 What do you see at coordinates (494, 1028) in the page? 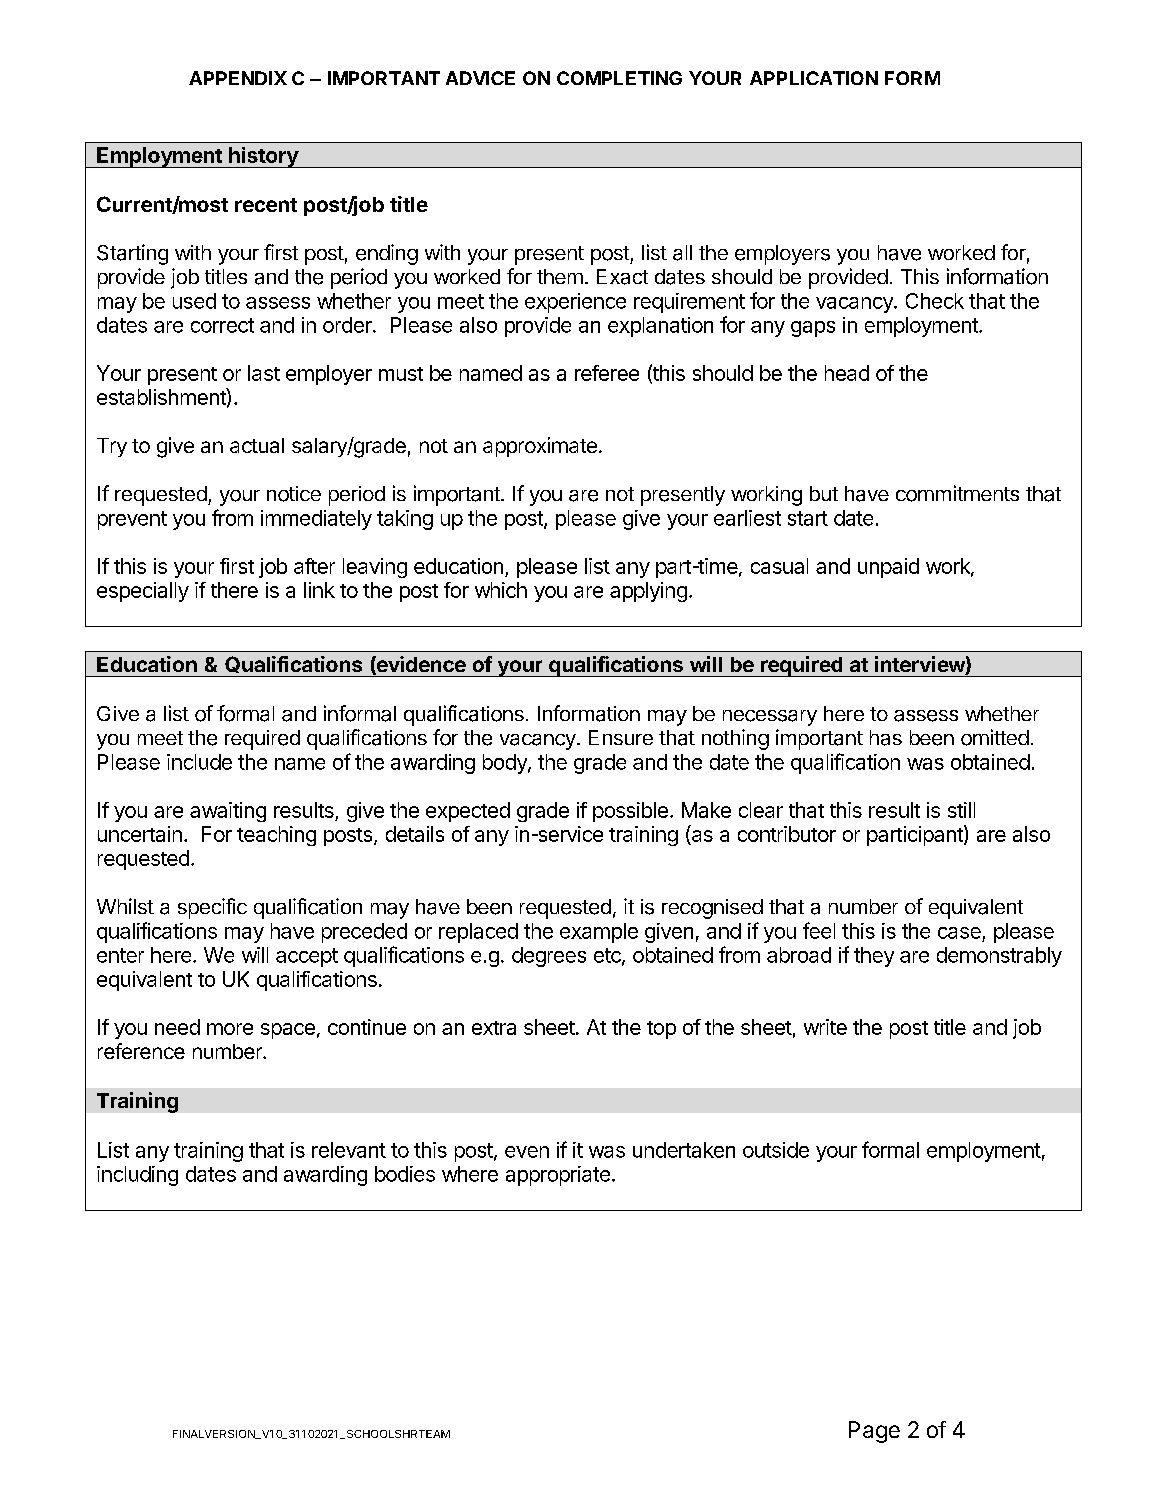
I see `extra` at bounding box center [494, 1028].
